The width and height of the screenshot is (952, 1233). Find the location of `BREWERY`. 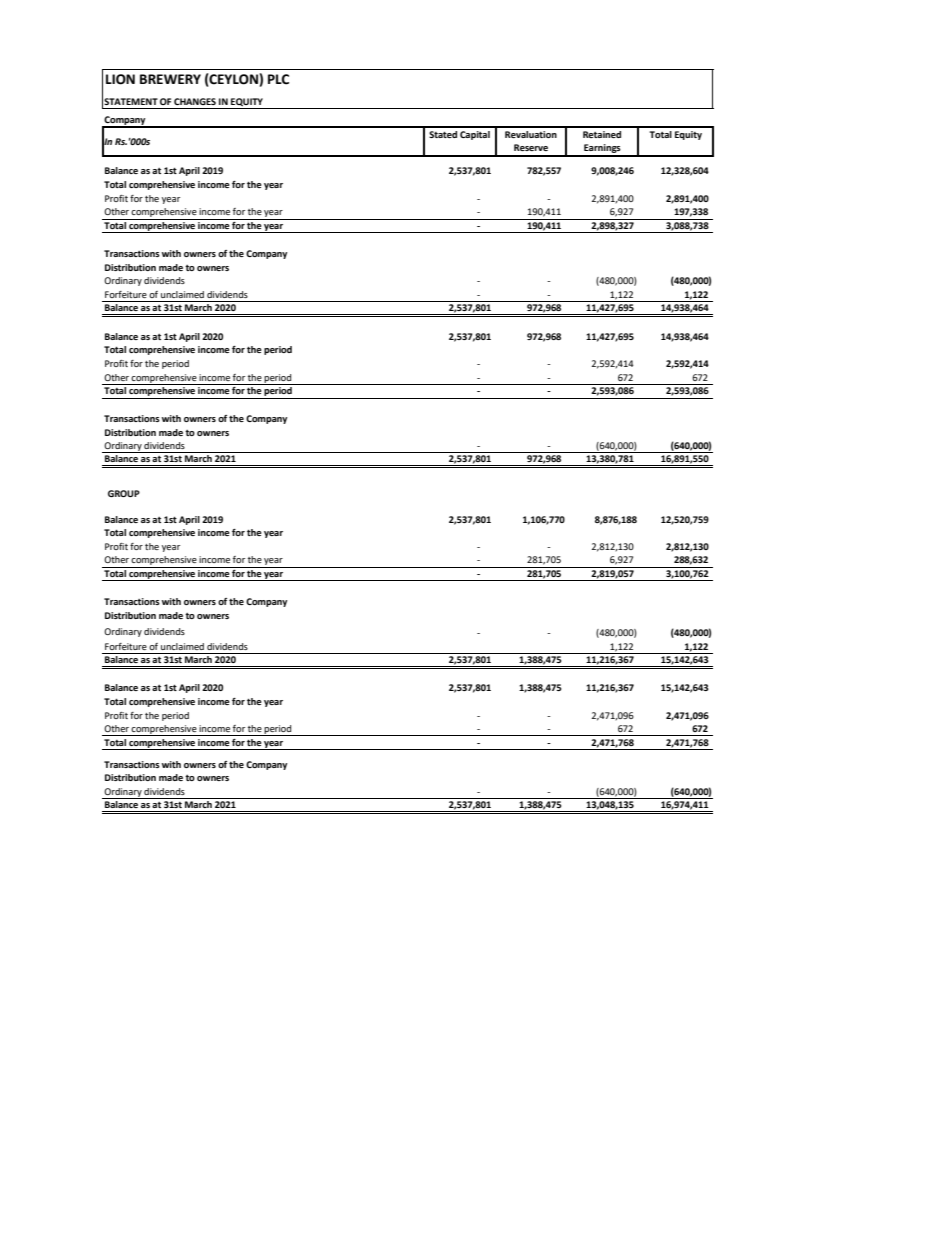

BREWERY is located at coordinates (170, 79).
